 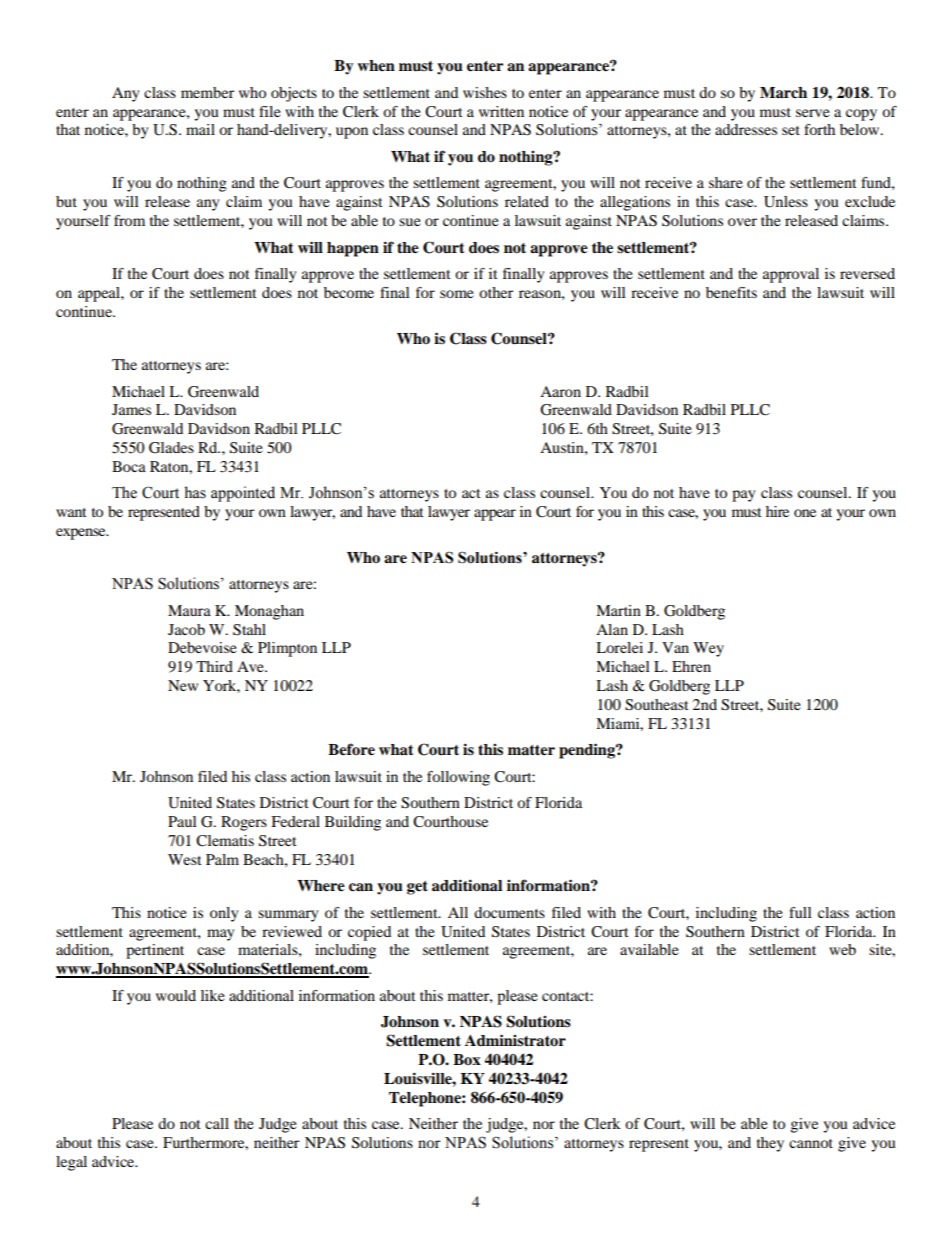 I want to click on benefits, so click(x=731, y=292).
